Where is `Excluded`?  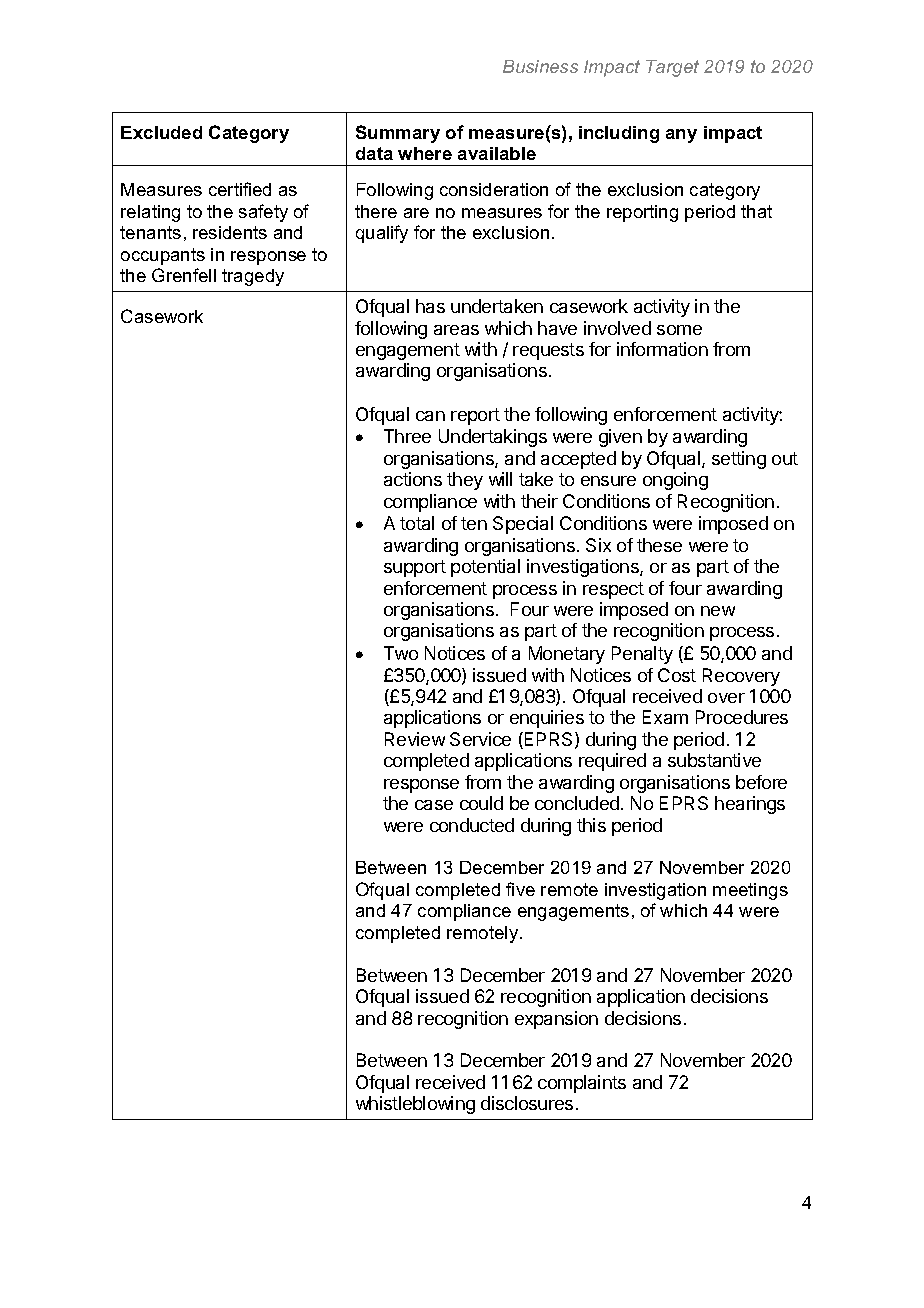
Excluded is located at coordinates (161, 132).
